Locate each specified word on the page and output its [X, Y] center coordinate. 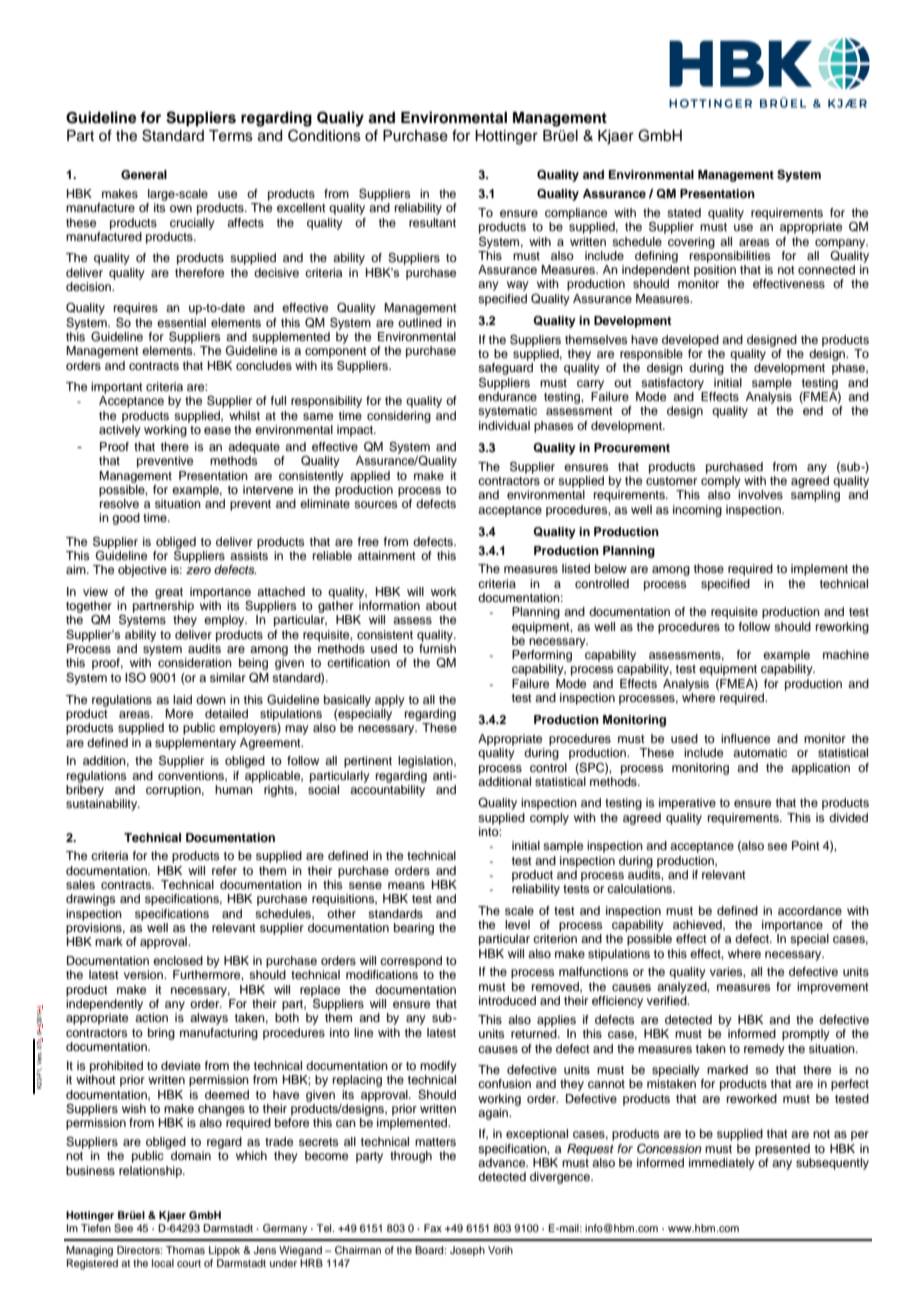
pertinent [368, 762]
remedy [764, 1050]
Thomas [185, 1250]
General [144, 175]
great [169, 593]
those [709, 568]
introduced [507, 1000]
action [151, 1017]
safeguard [505, 369]
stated [684, 212]
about [441, 605]
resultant [432, 222]
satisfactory [672, 384]
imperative [687, 804]
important [117, 388]
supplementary [195, 744]
